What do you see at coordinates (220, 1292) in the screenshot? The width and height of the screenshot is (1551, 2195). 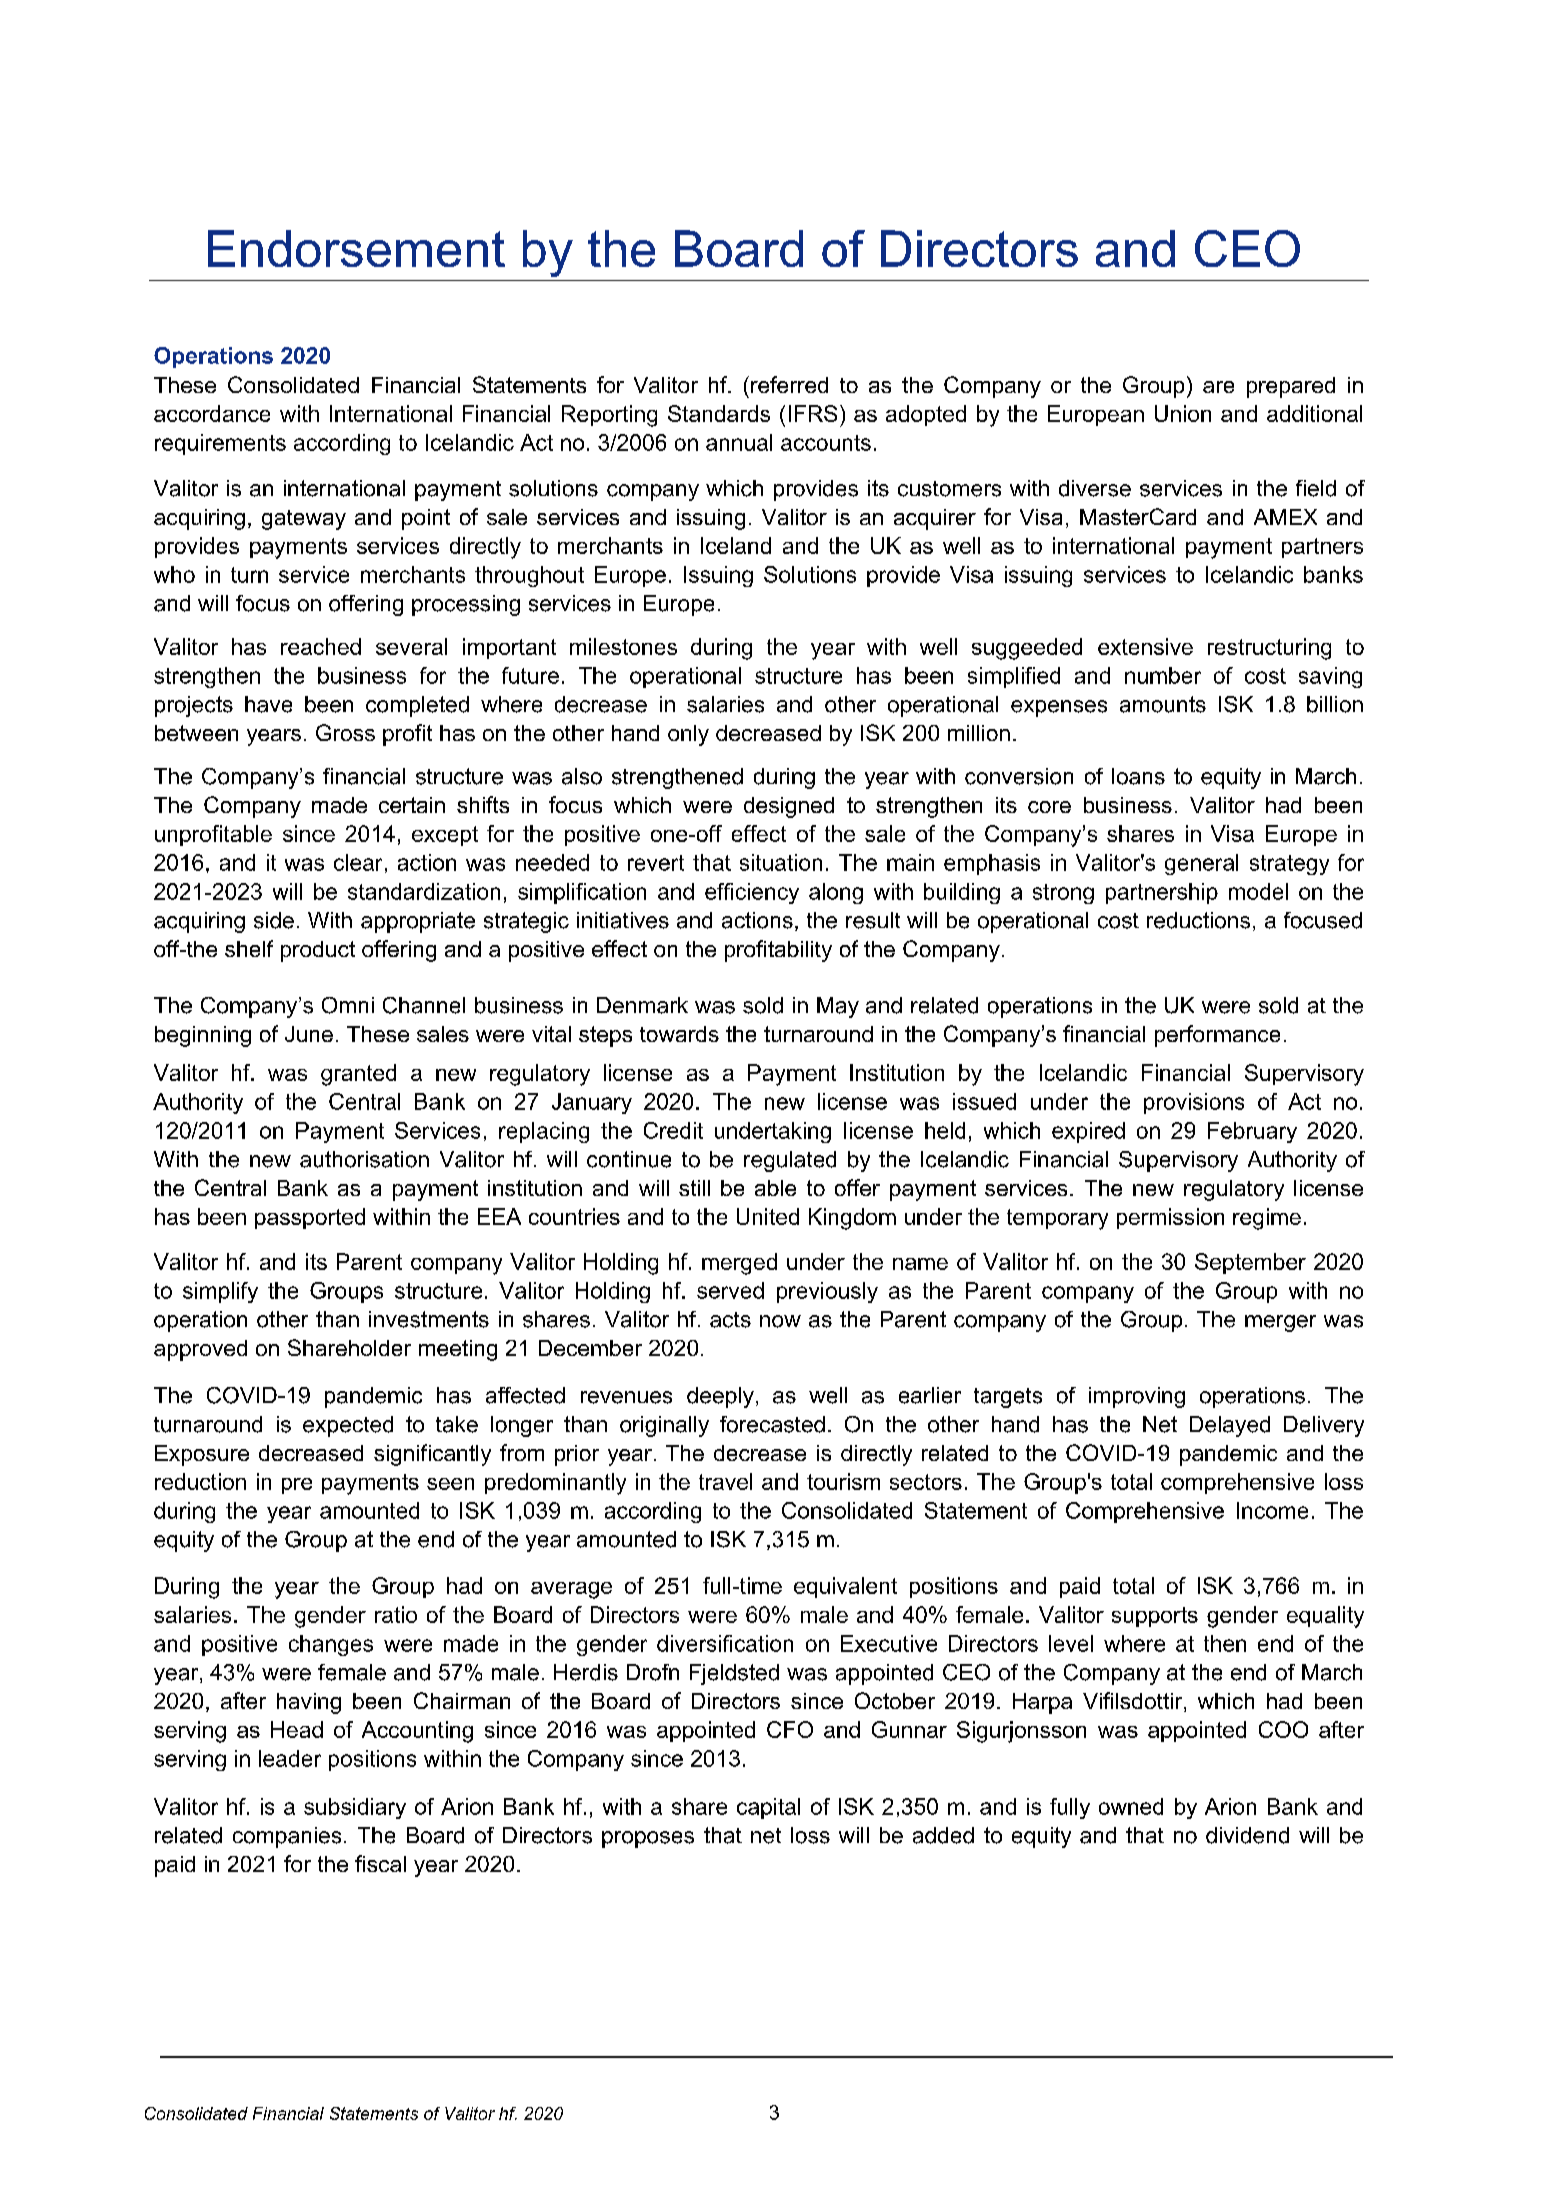 I see `simplify` at bounding box center [220, 1292].
